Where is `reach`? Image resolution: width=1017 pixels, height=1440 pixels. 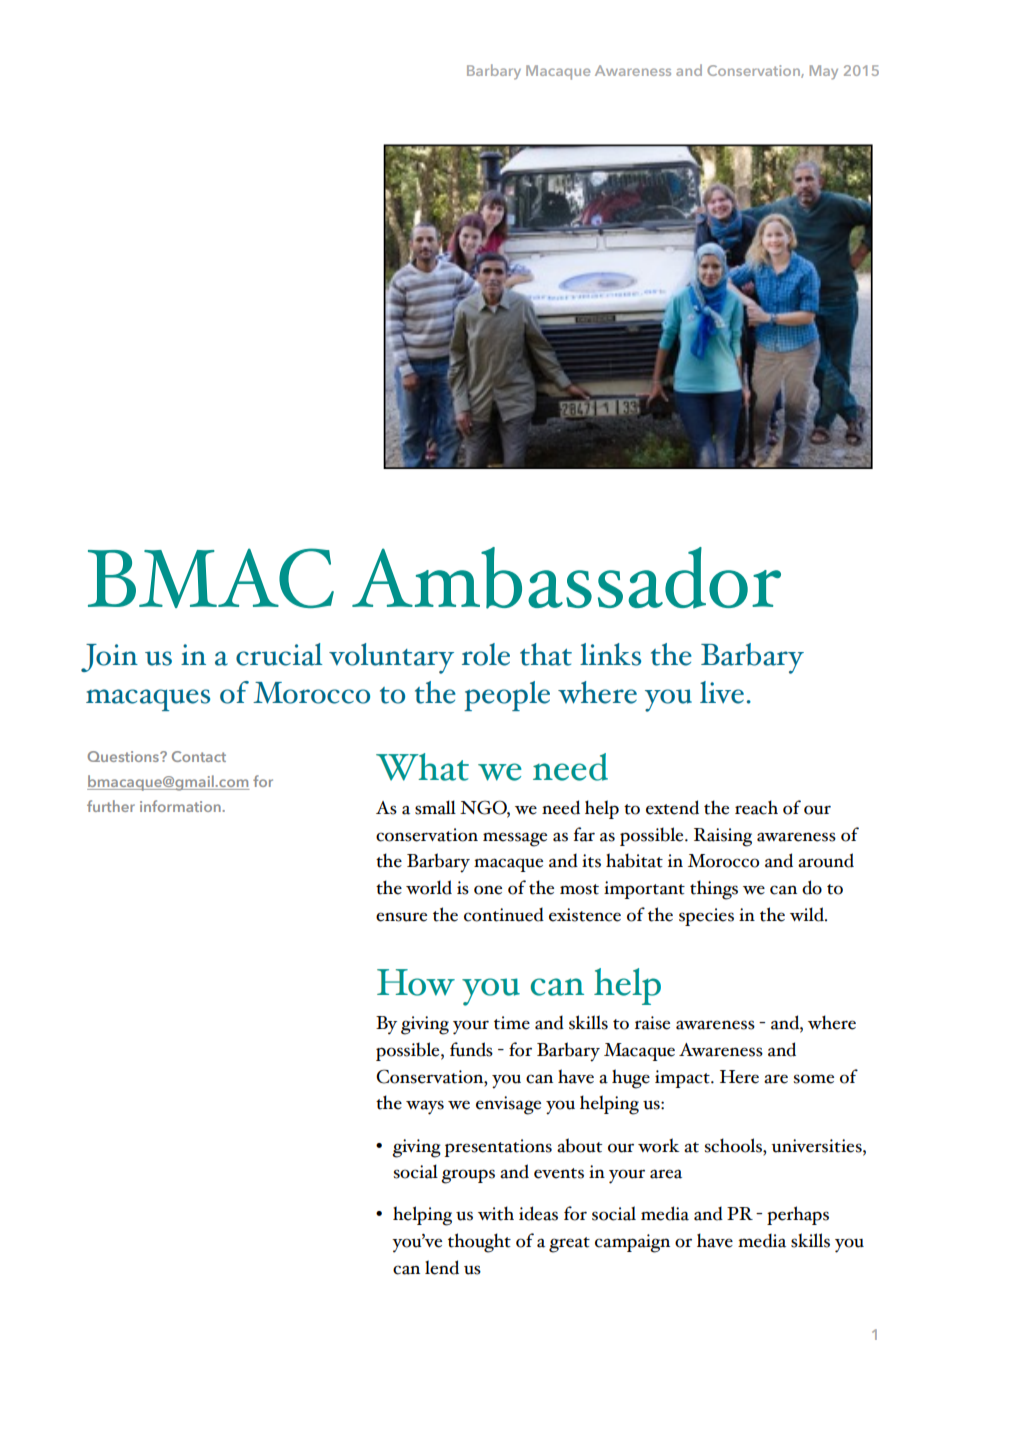 reach is located at coordinates (756, 807).
